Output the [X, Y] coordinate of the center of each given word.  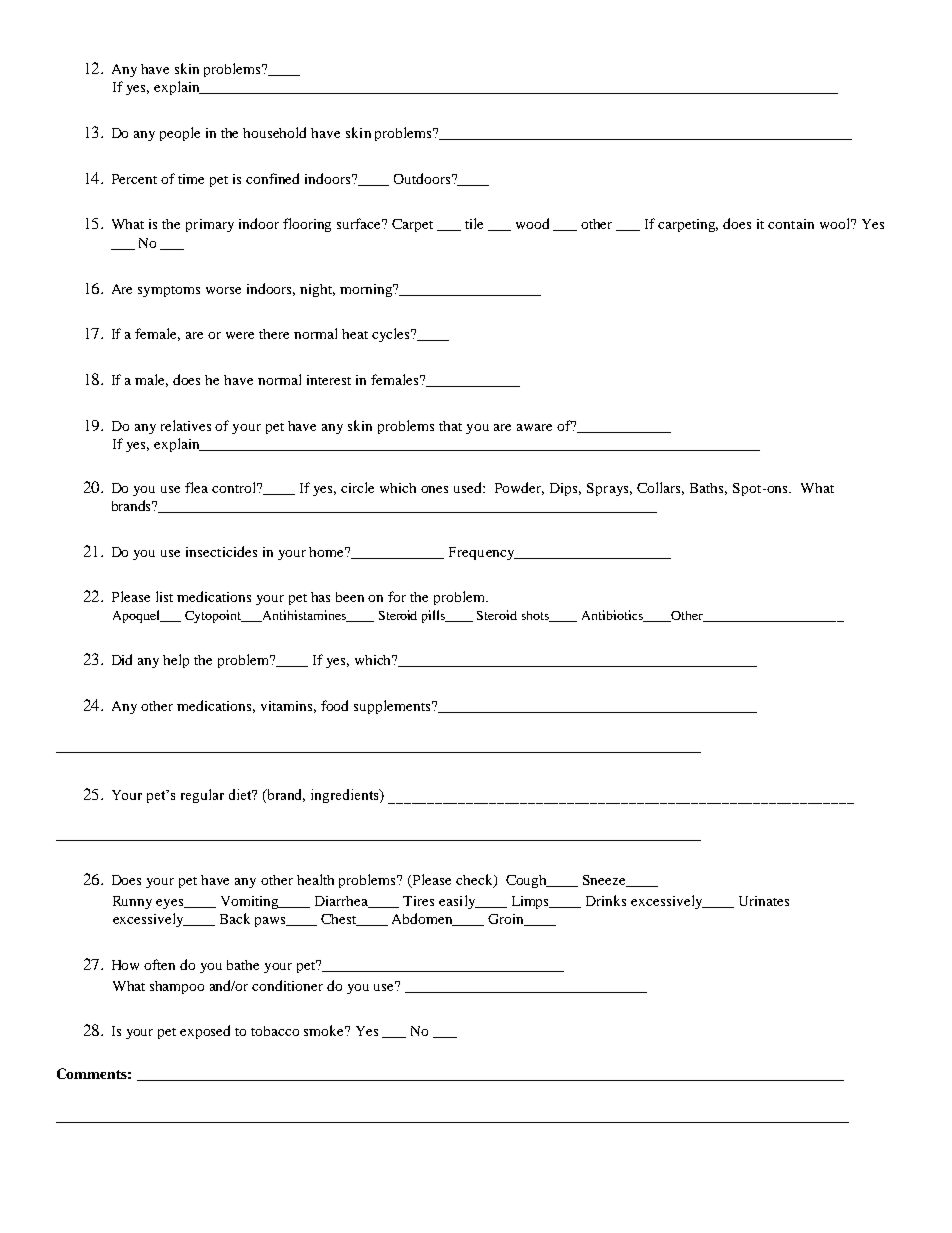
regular [202, 796]
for [397, 596]
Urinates [764, 901]
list [164, 596]
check [475, 881]
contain [791, 224]
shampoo [177, 987]
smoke [325, 1030]
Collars [660, 488]
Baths [708, 489]
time [191, 179]
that [450, 426]
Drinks [606, 900]
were [240, 335]
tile [474, 223]
